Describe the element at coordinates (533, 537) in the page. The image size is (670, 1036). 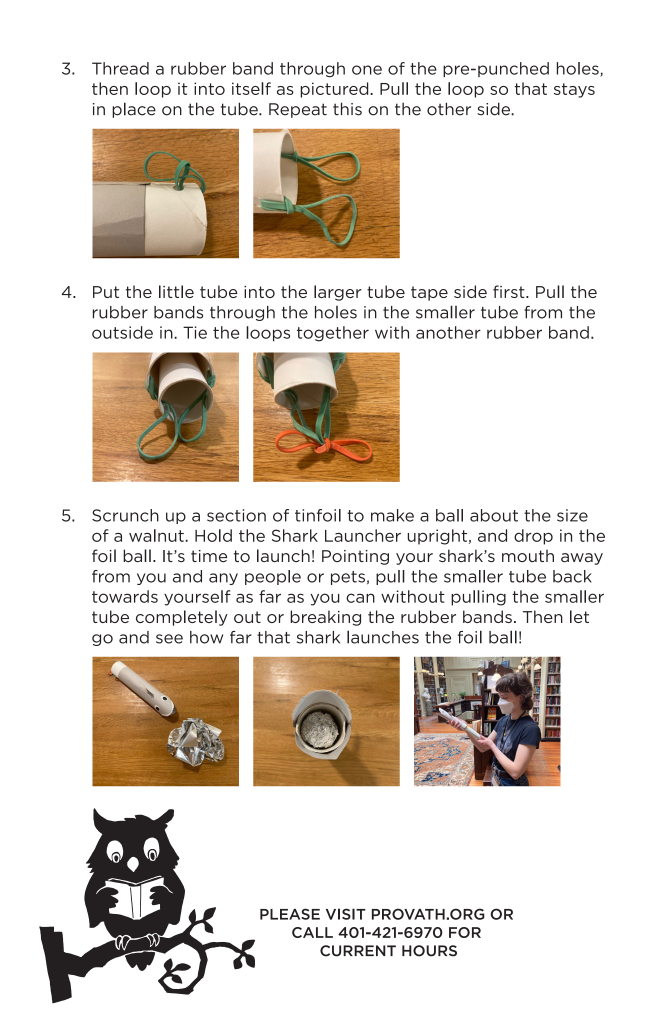
I see `drop` at that location.
